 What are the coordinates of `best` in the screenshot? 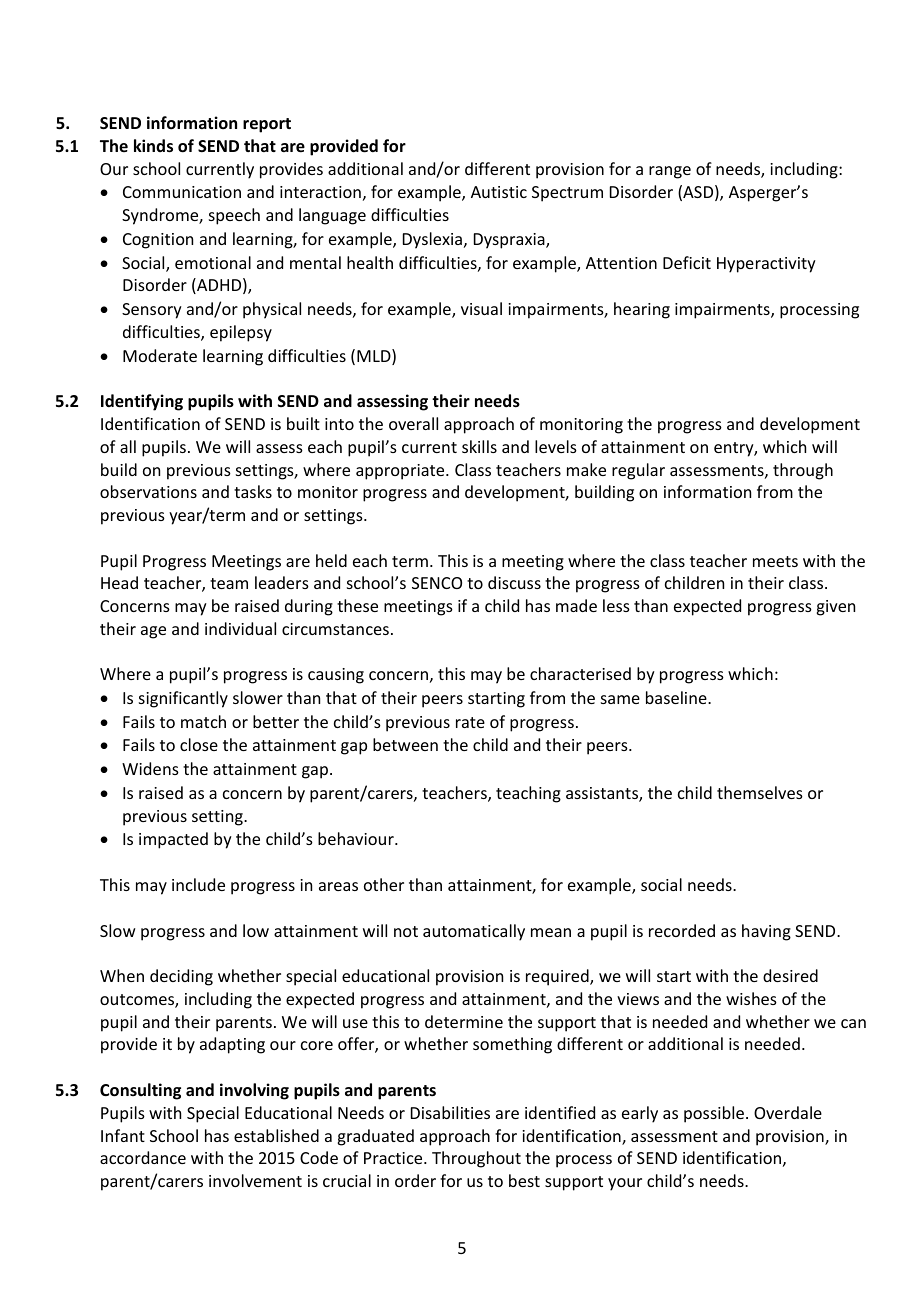 It's located at (524, 1180).
